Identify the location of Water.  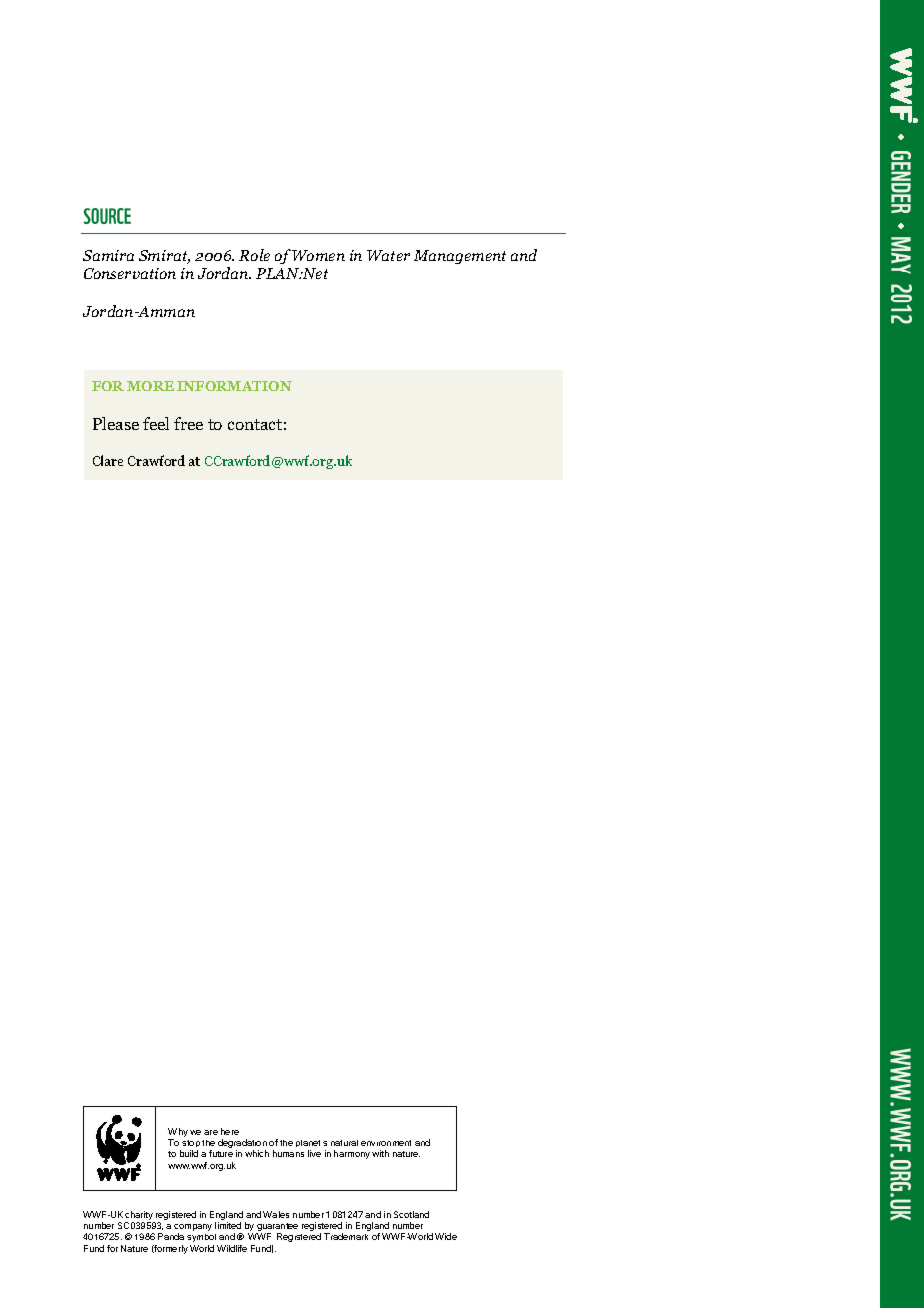
(388, 255).
